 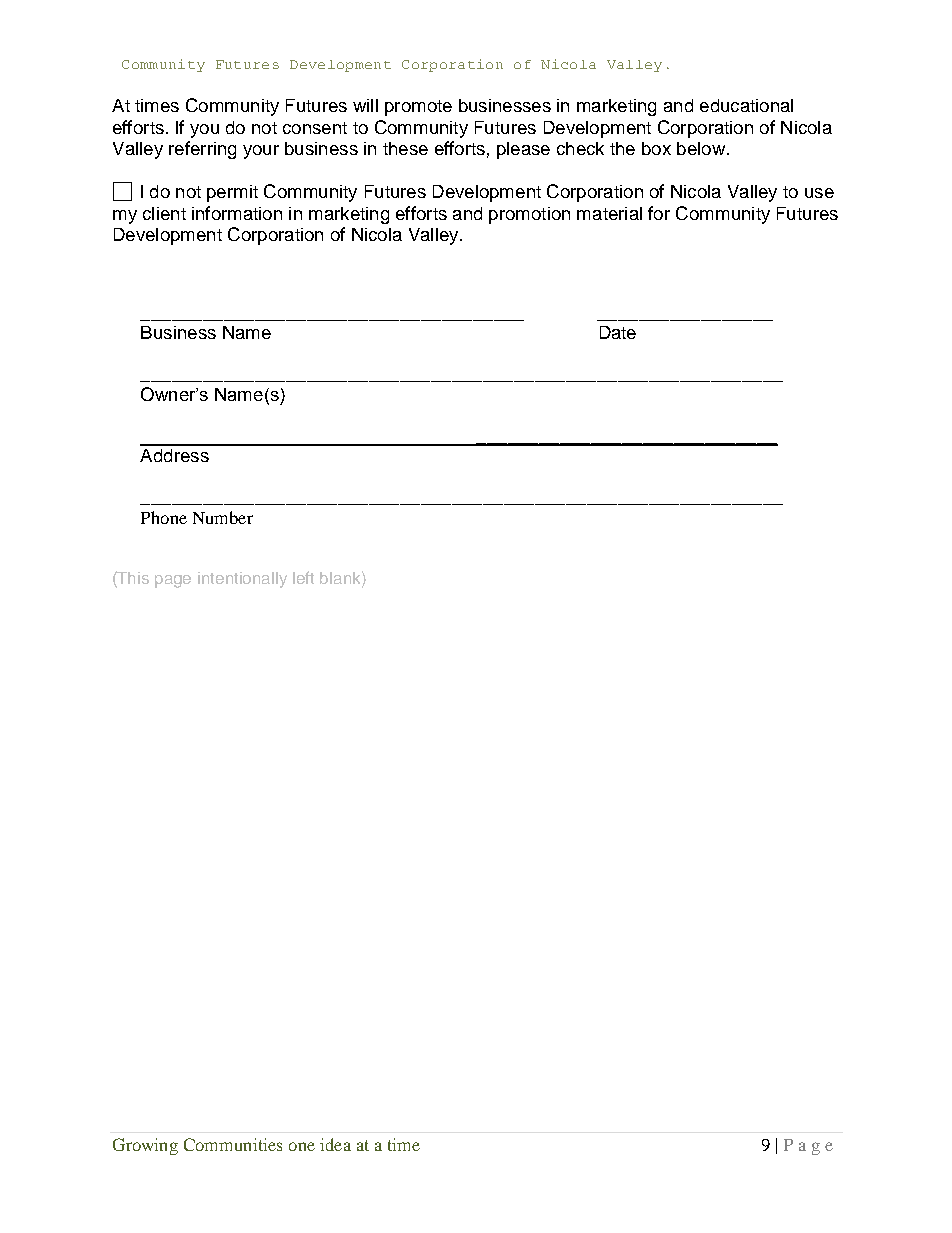 What do you see at coordinates (202, 150) in the screenshot?
I see `referring` at bounding box center [202, 150].
